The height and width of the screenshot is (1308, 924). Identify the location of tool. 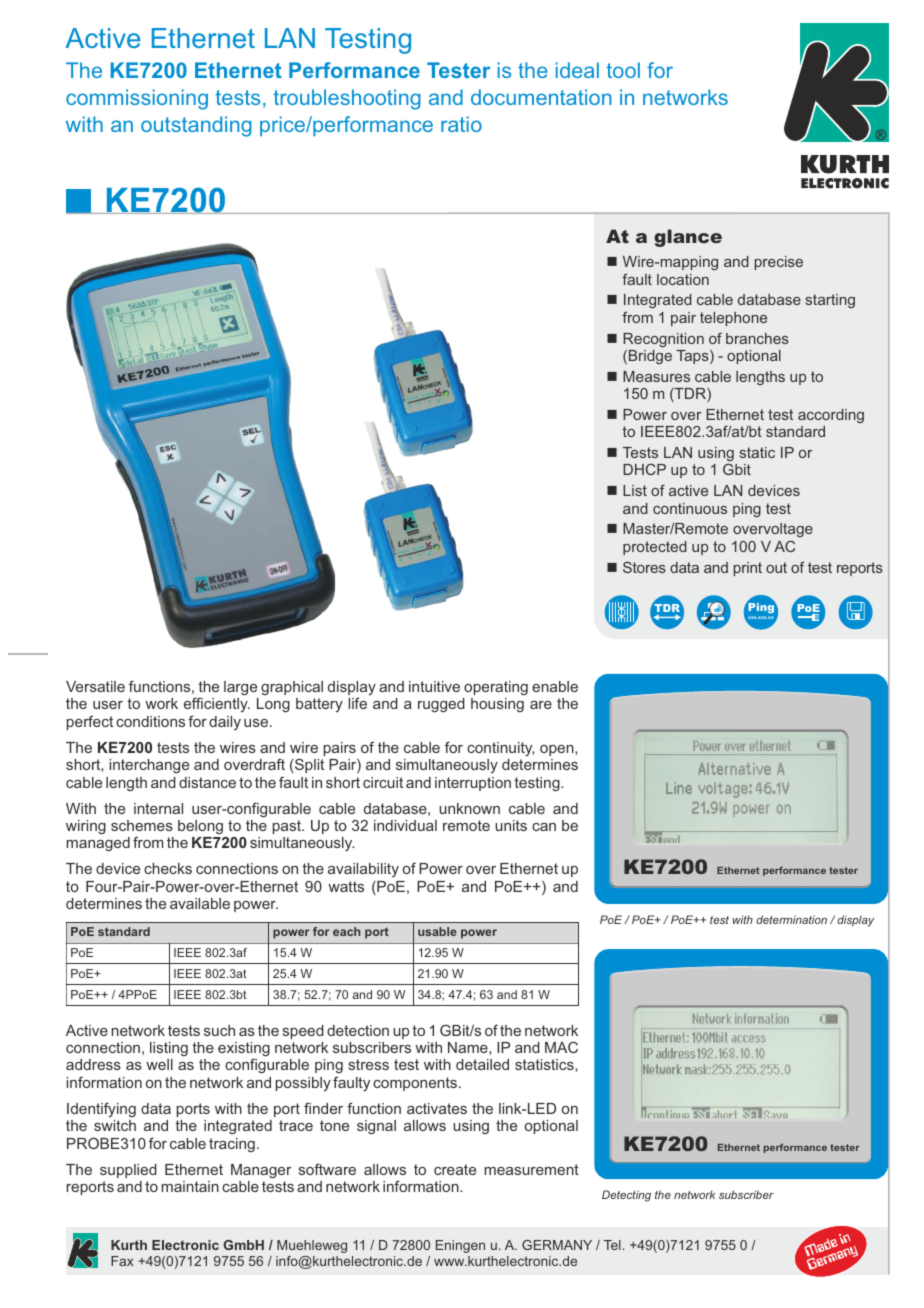
(623, 70).
